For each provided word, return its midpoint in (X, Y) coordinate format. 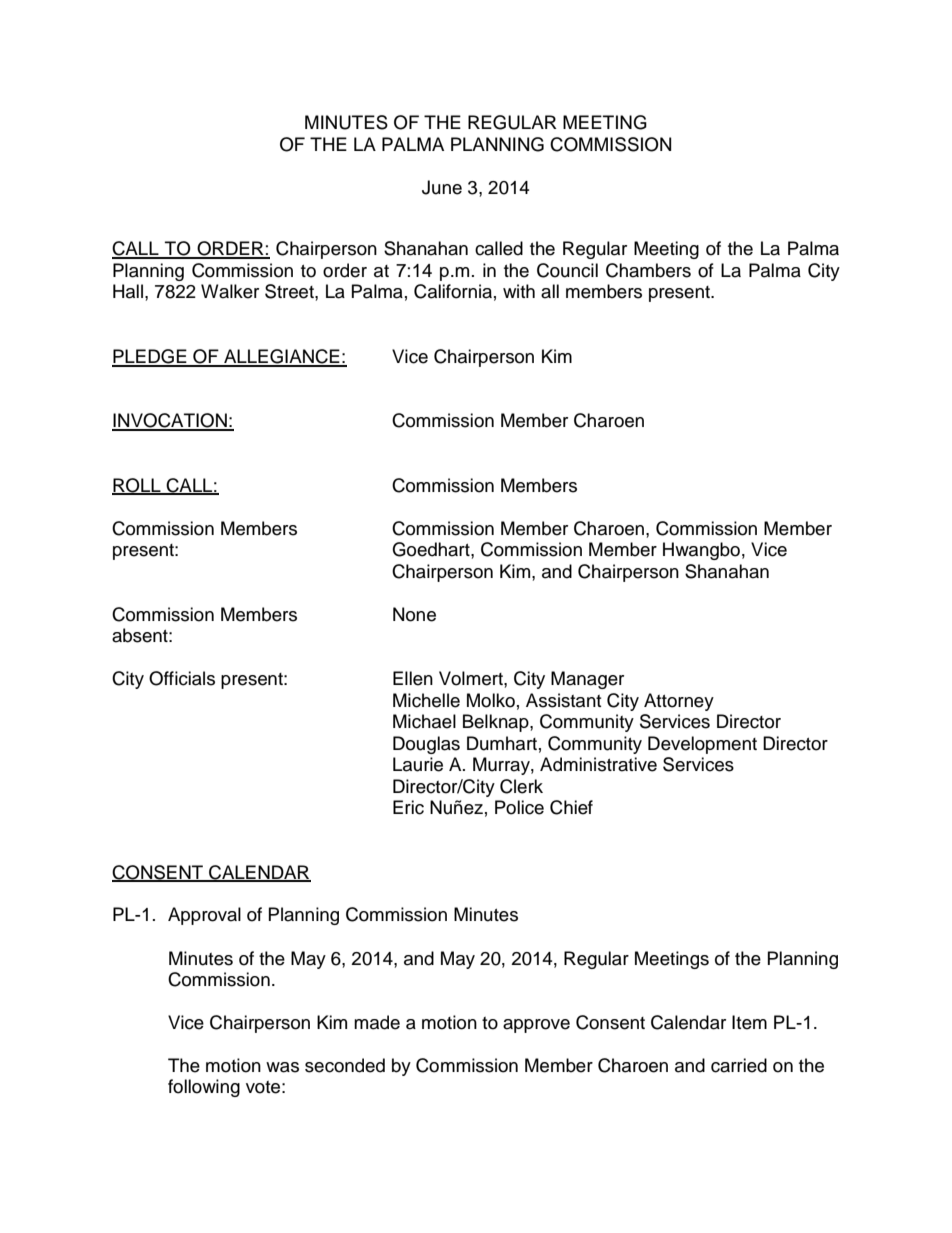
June (442, 187)
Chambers (648, 270)
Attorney (679, 702)
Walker (230, 291)
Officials (182, 678)
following (204, 1088)
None (414, 614)
